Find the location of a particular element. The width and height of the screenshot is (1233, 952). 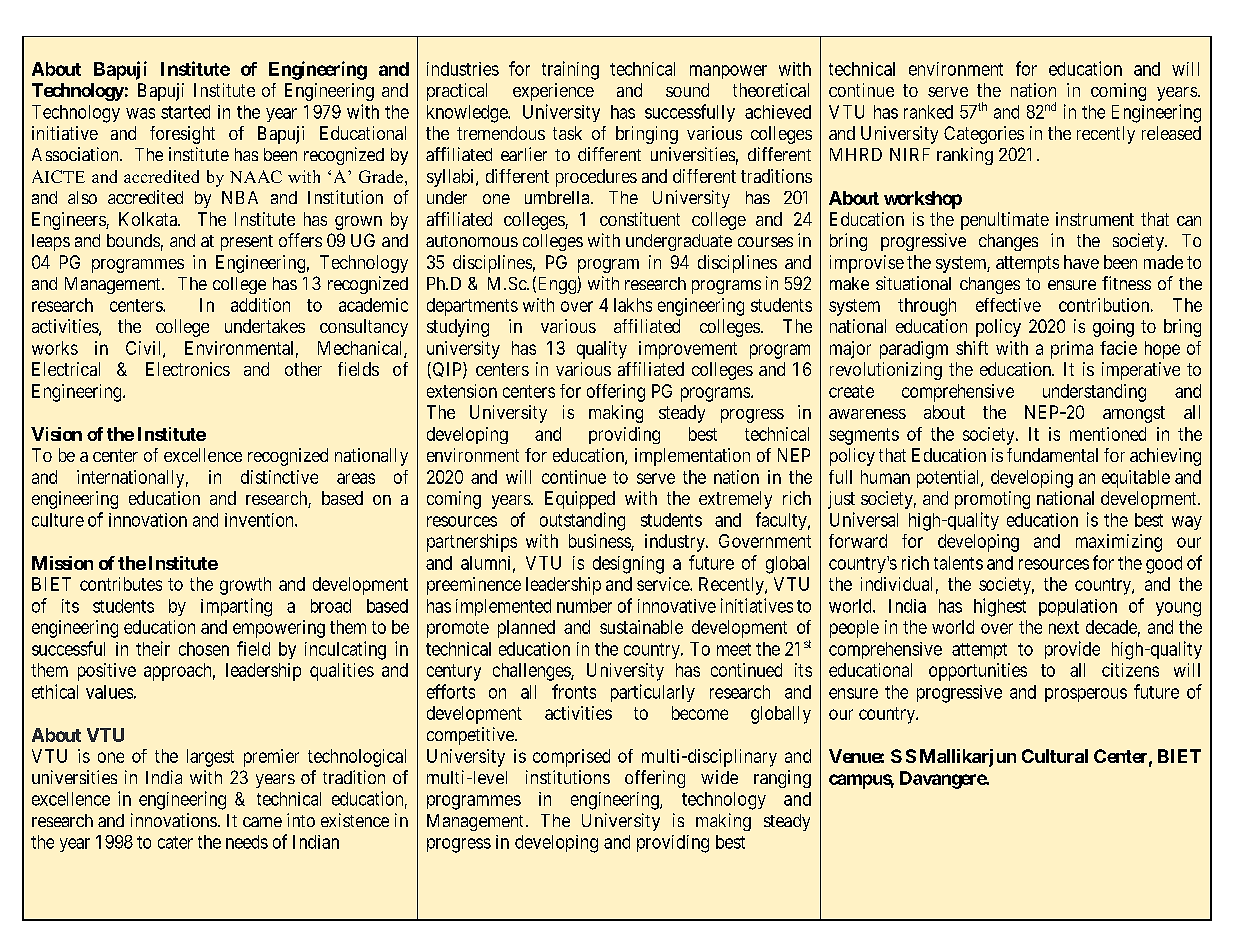

Electronics is located at coordinates (188, 369).
